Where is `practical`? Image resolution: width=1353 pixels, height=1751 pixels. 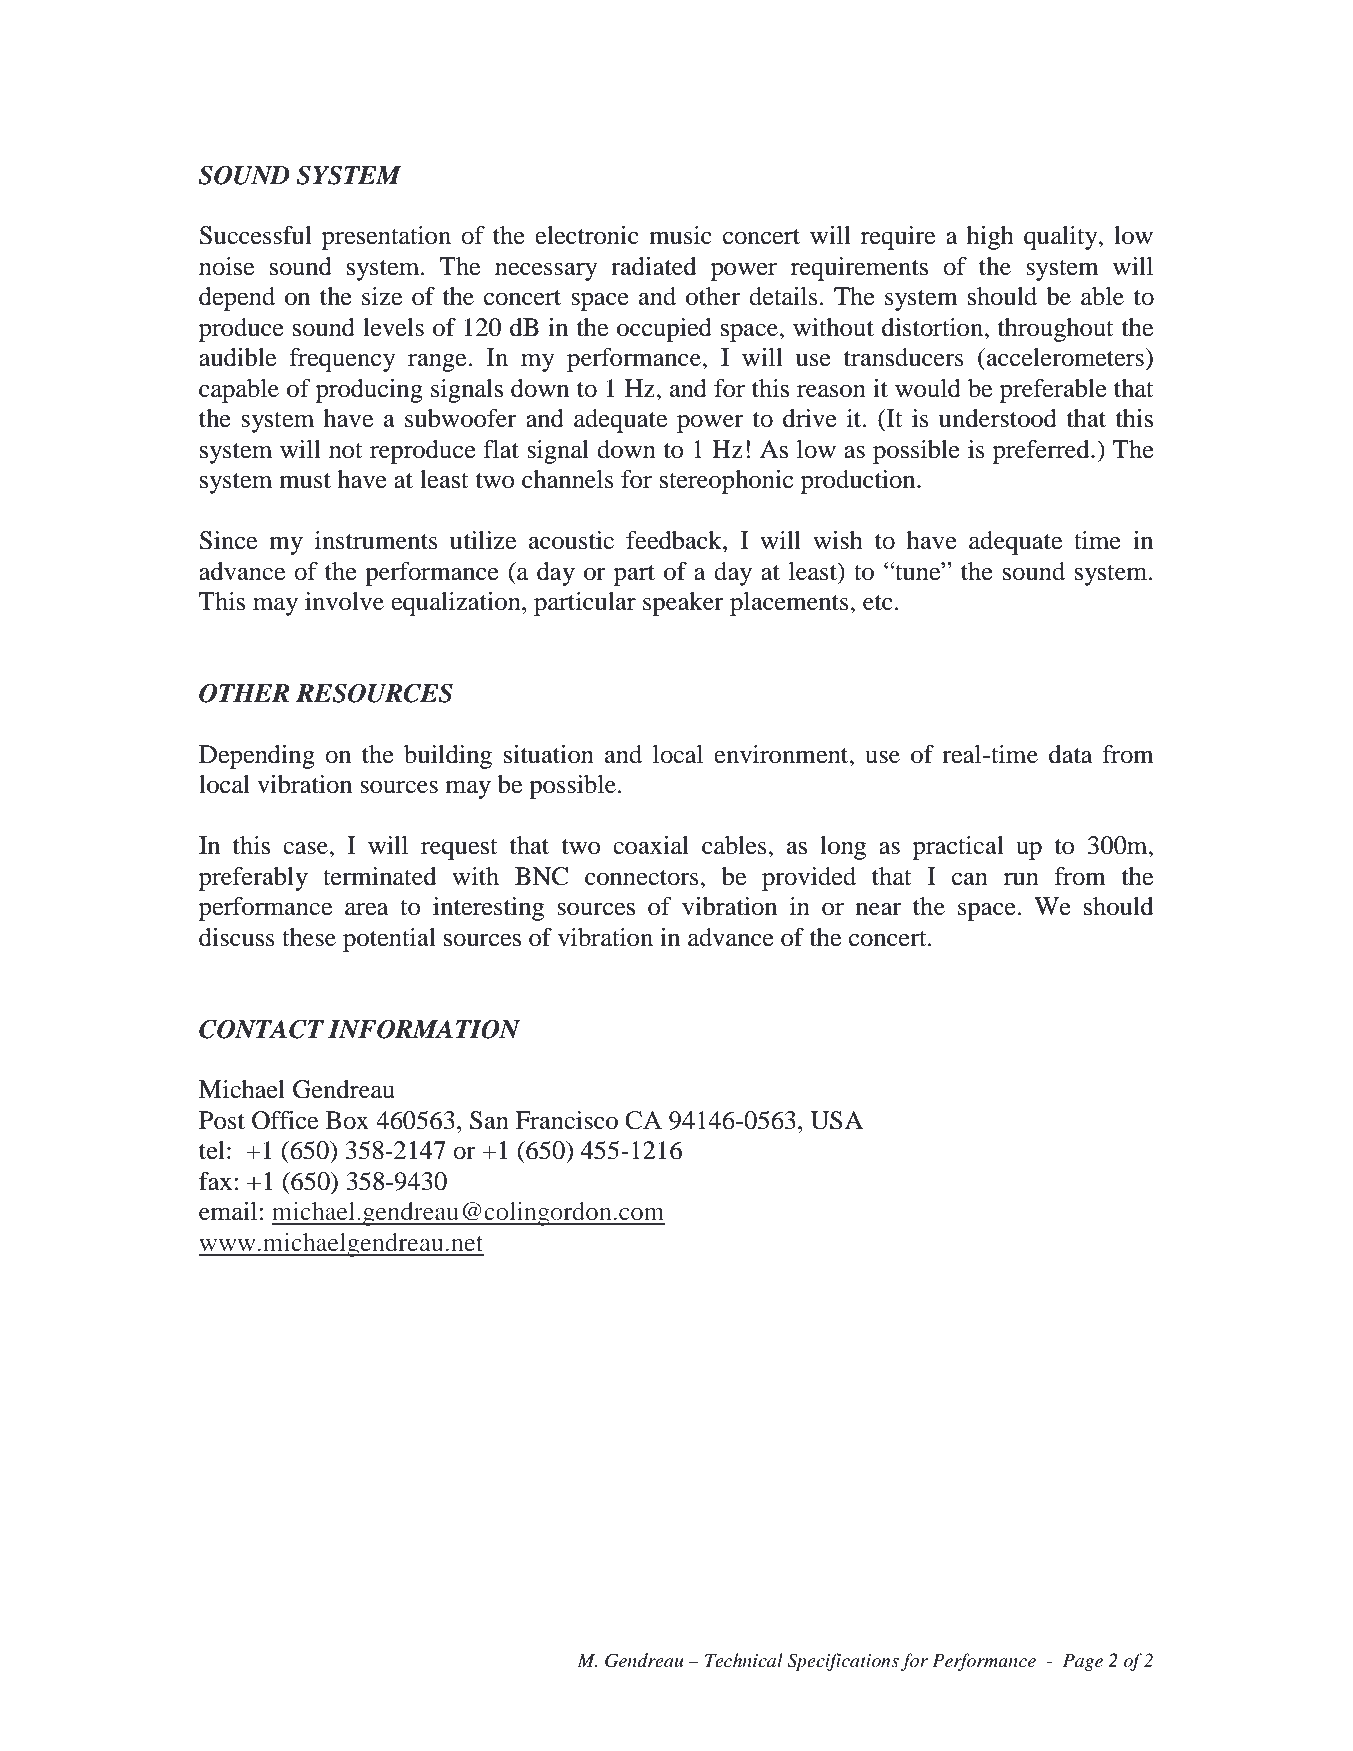
practical is located at coordinates (958, 848).
